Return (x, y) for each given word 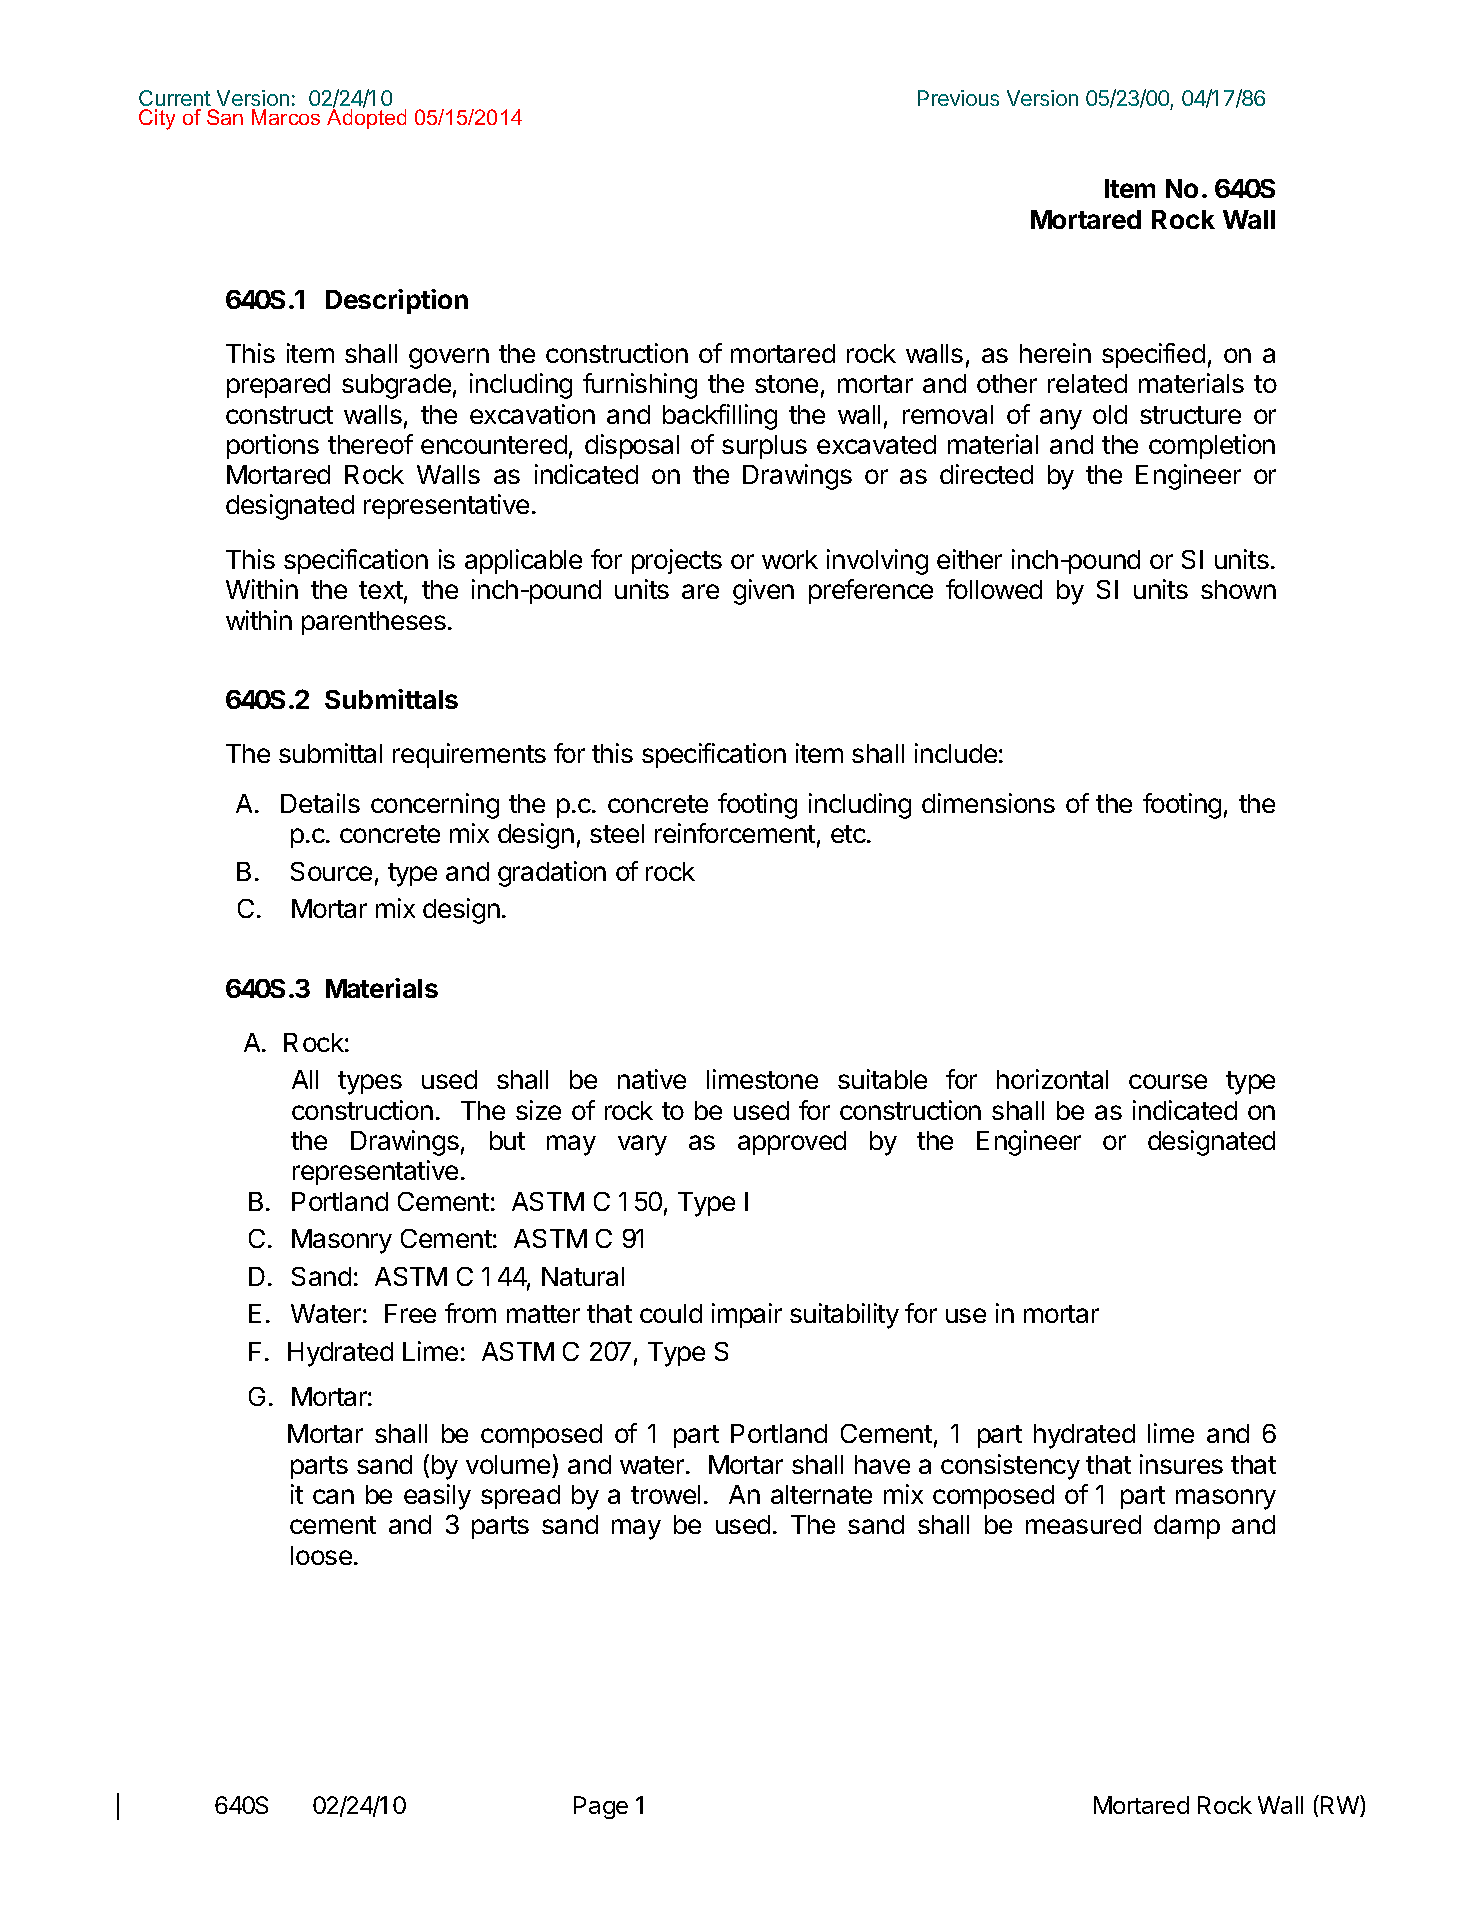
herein (1055, 353)
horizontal (1052, 1079)
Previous (958, 98)
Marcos (286, 117)
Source (331, 871)
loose (321, 1555)
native (652, 1079)
